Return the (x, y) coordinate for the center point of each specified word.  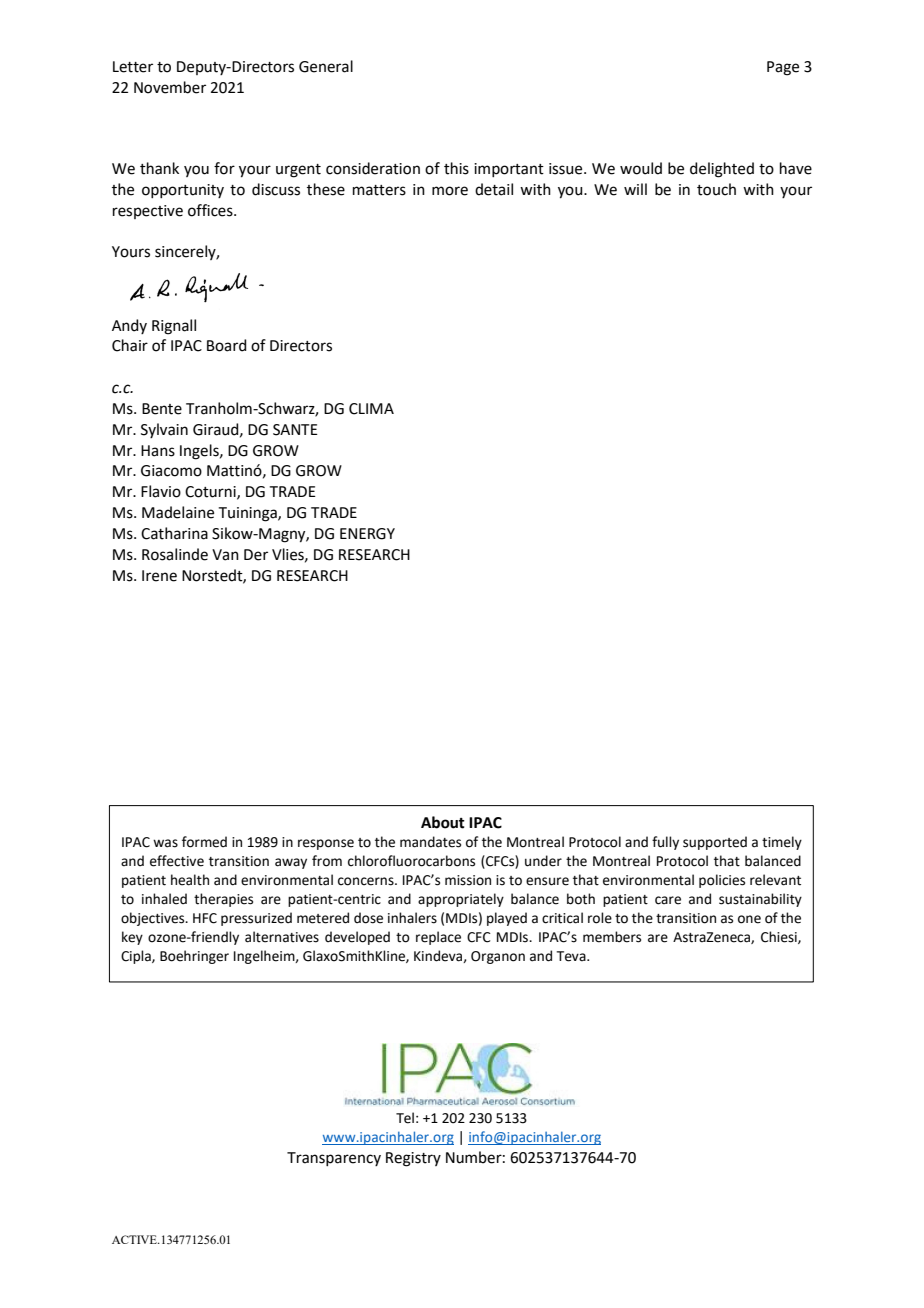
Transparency (334, 1159)
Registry (413, 1159)
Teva (572, 956)
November (170, 87)
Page (783, 68)
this (456, 168)
